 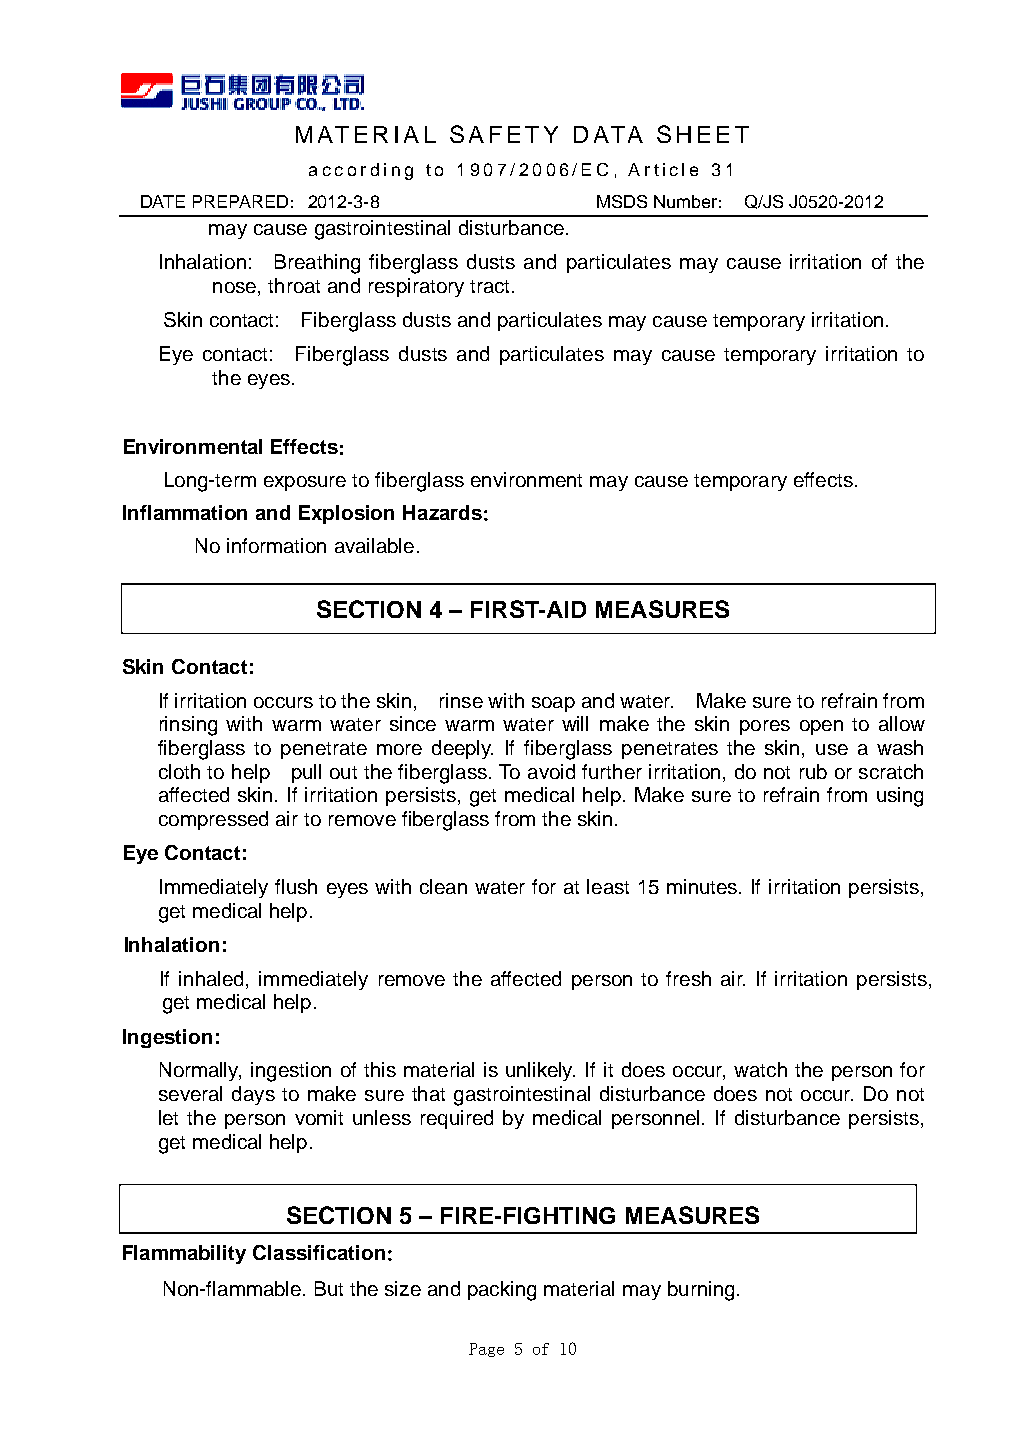 I want to click on packing, so click(x=502, y=1291).
